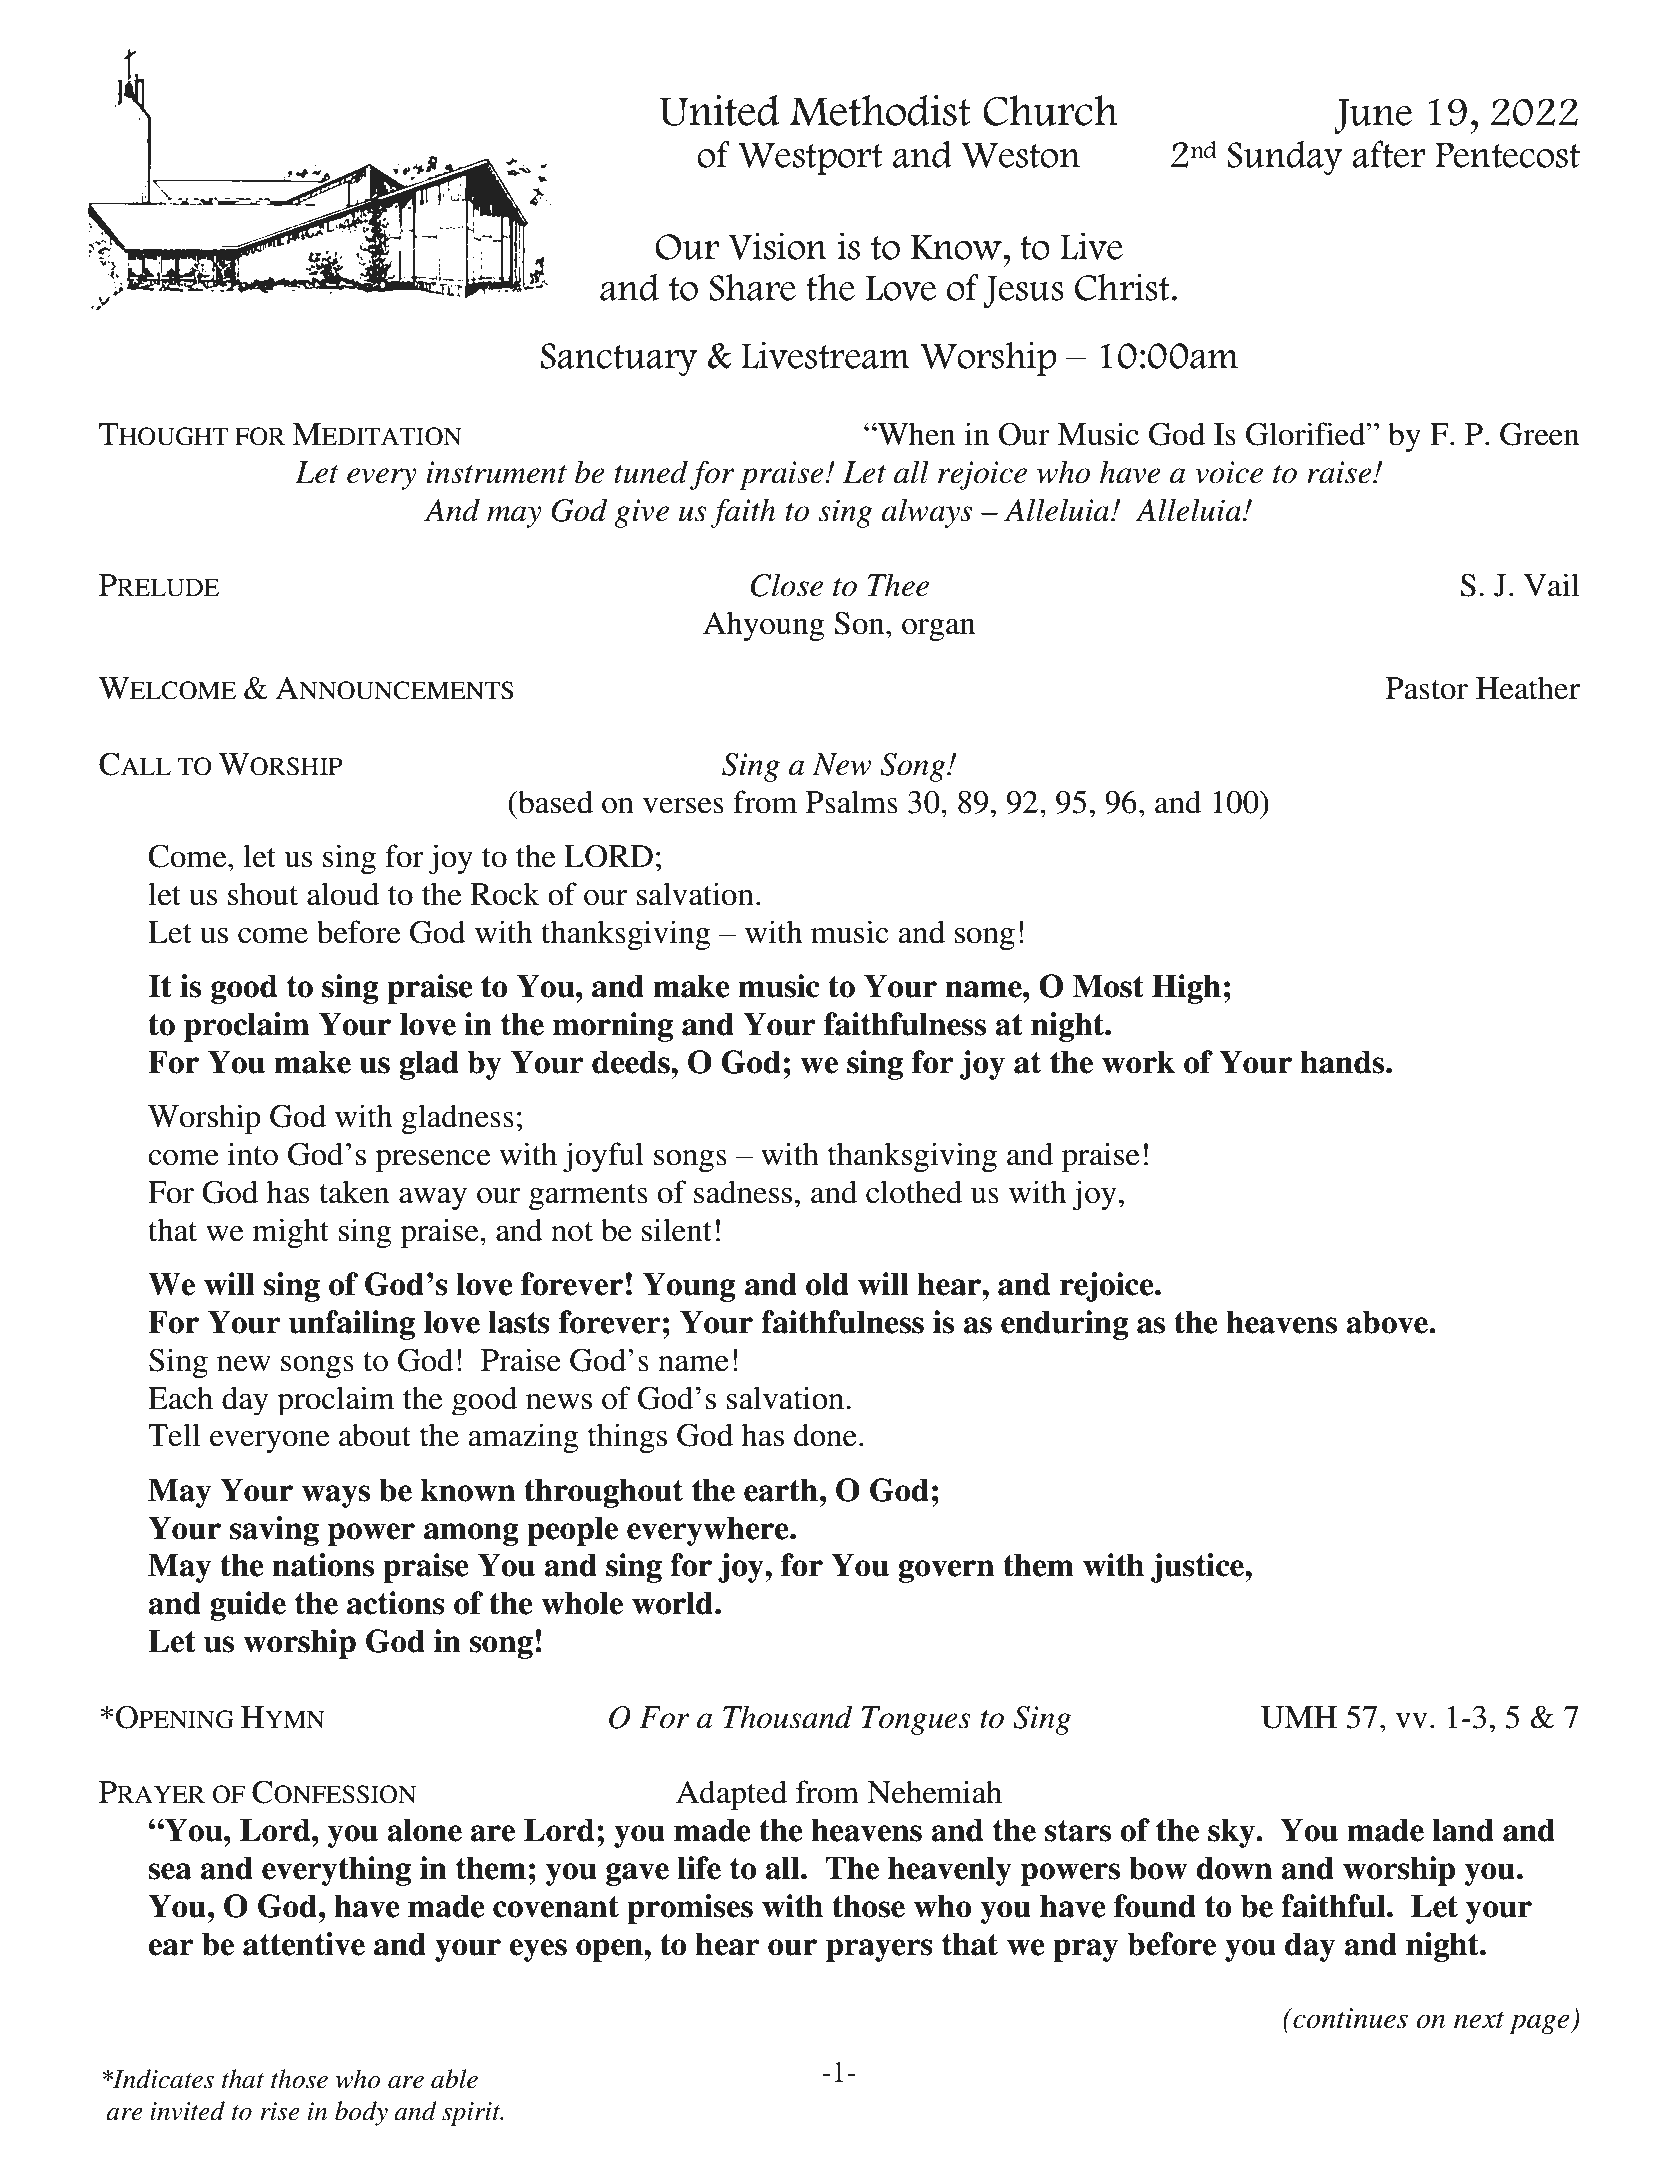 The height and width of the screenshot is (2172, 1679). What do you see at coordinates (253, 1154) in the screenshot?
I see `into` at bounding box center [253, 1154].
